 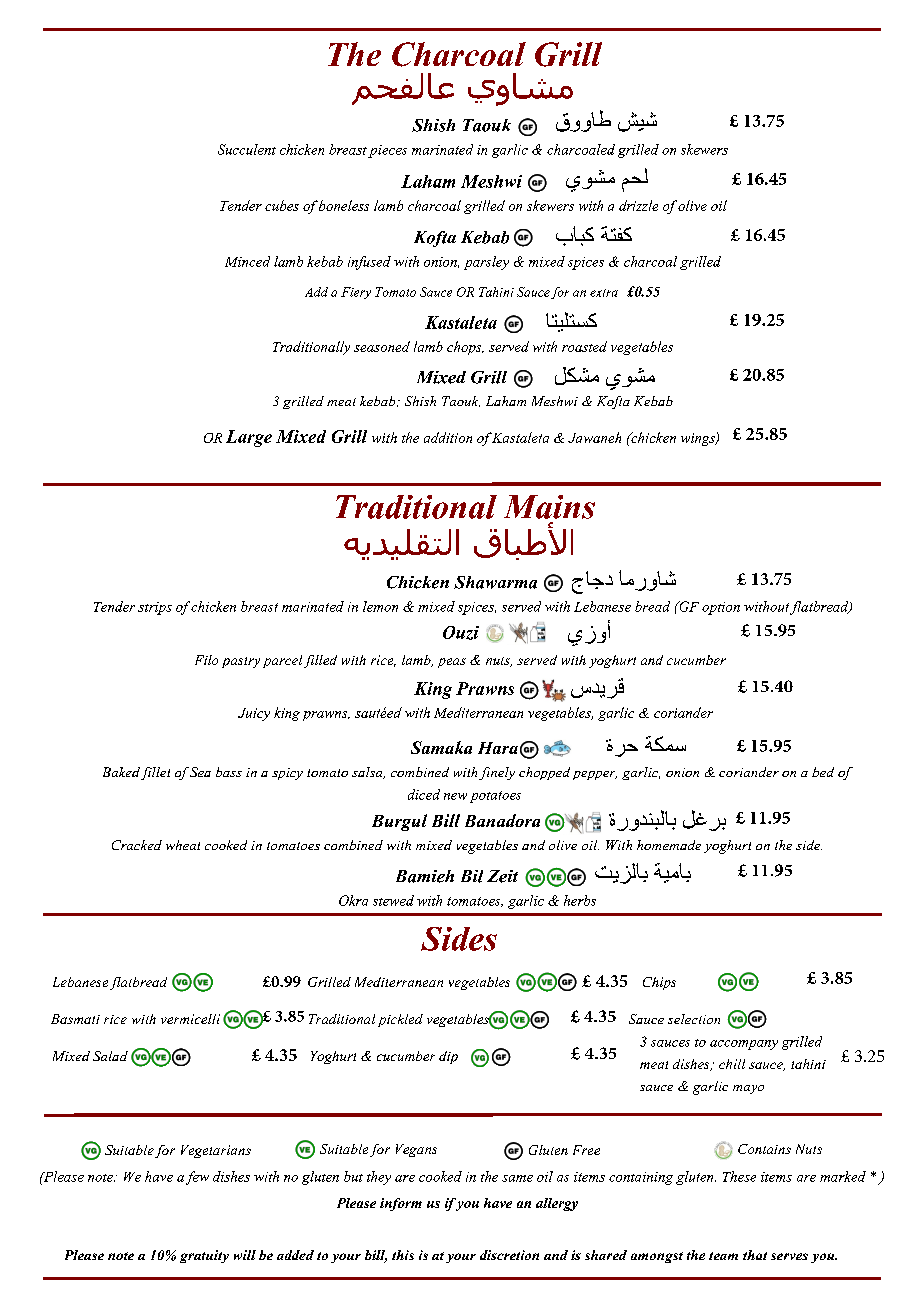 I want to click on pickled, so click(x=400, y=1020).
